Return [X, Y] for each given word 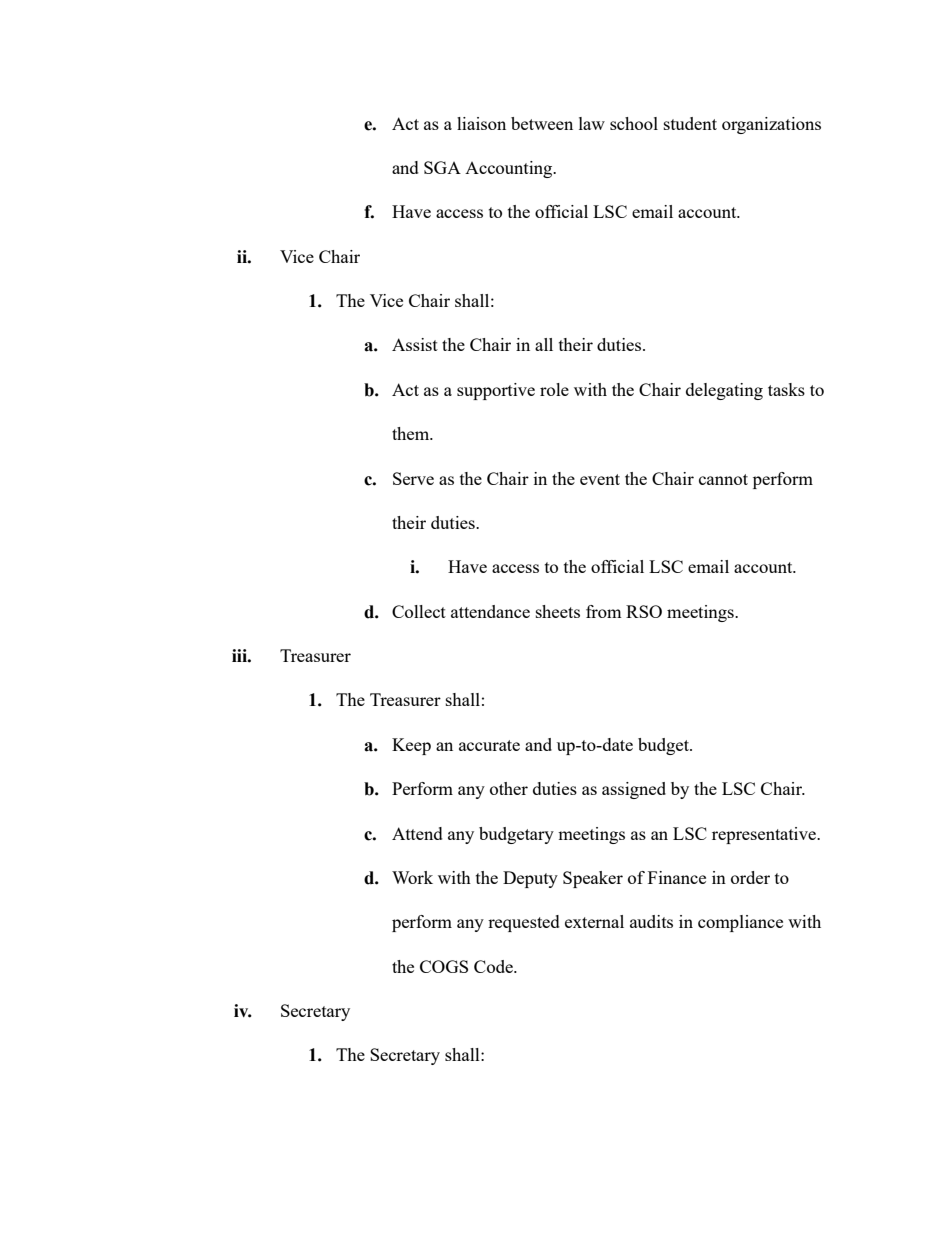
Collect [419, 611]
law [592, 123]
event [600, 479]
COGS [444, 966]
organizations [771, 125]
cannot [723, 479]
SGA [442, 167]
